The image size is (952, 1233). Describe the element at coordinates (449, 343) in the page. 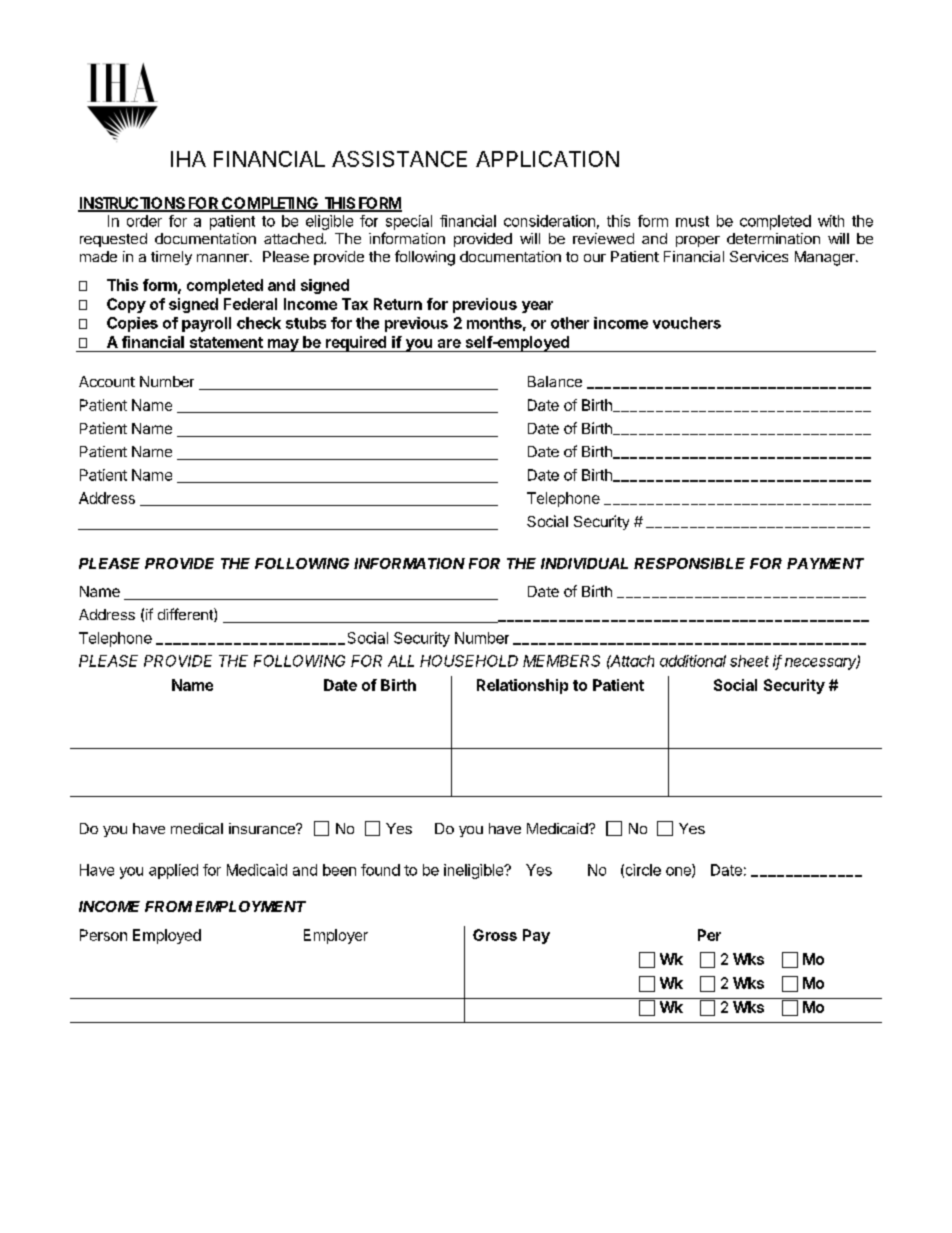

I see `are` at that location.
